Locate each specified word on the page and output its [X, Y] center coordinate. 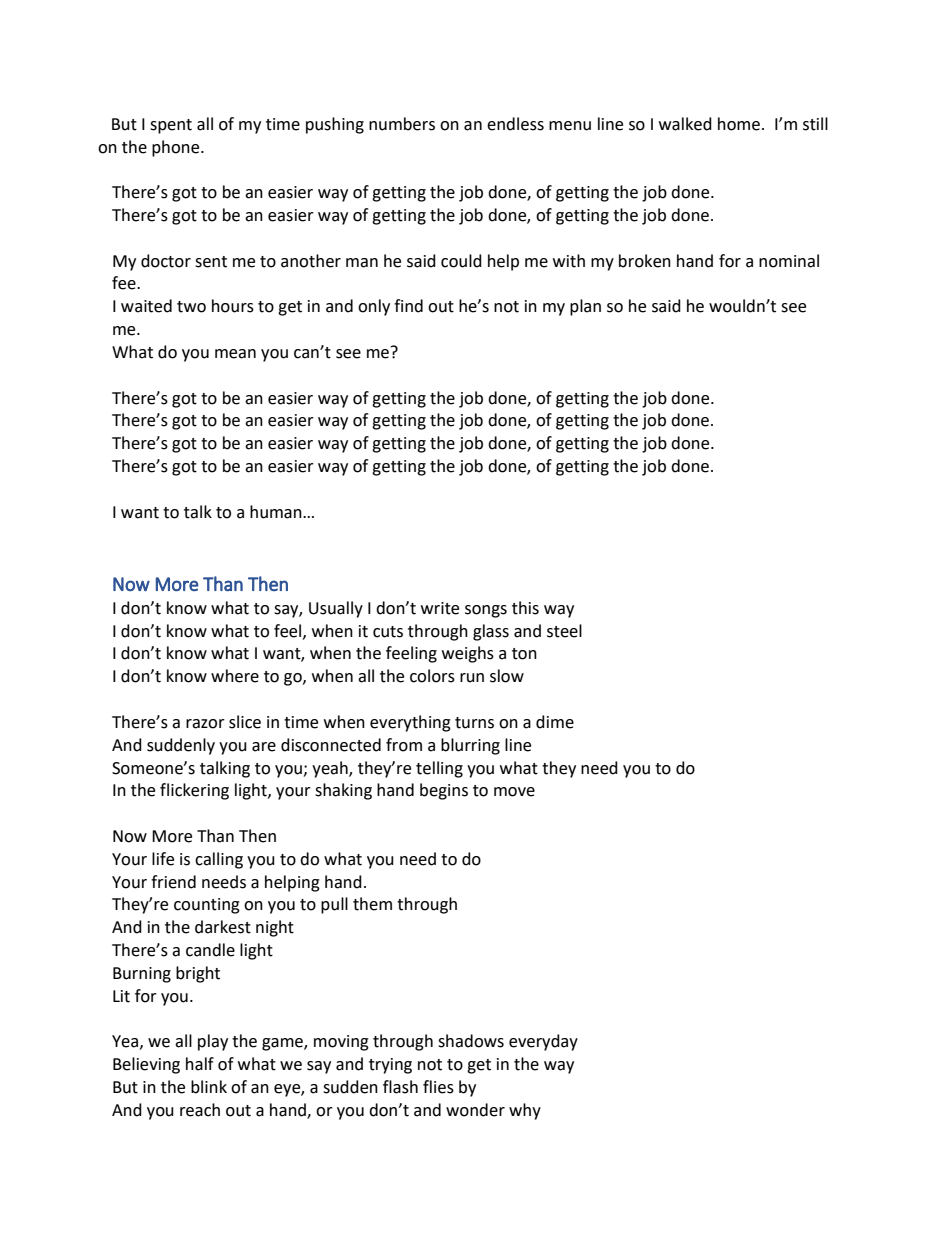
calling [219, 860]
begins [444, 791]
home [739, 124]
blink [209, 1087]
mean [235, 354]
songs [486, 611]
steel [564, 631]
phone [177, 148]
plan [585, 307]
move [514, 792]
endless [515, 124]
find [408, 306]
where [235, 676]
